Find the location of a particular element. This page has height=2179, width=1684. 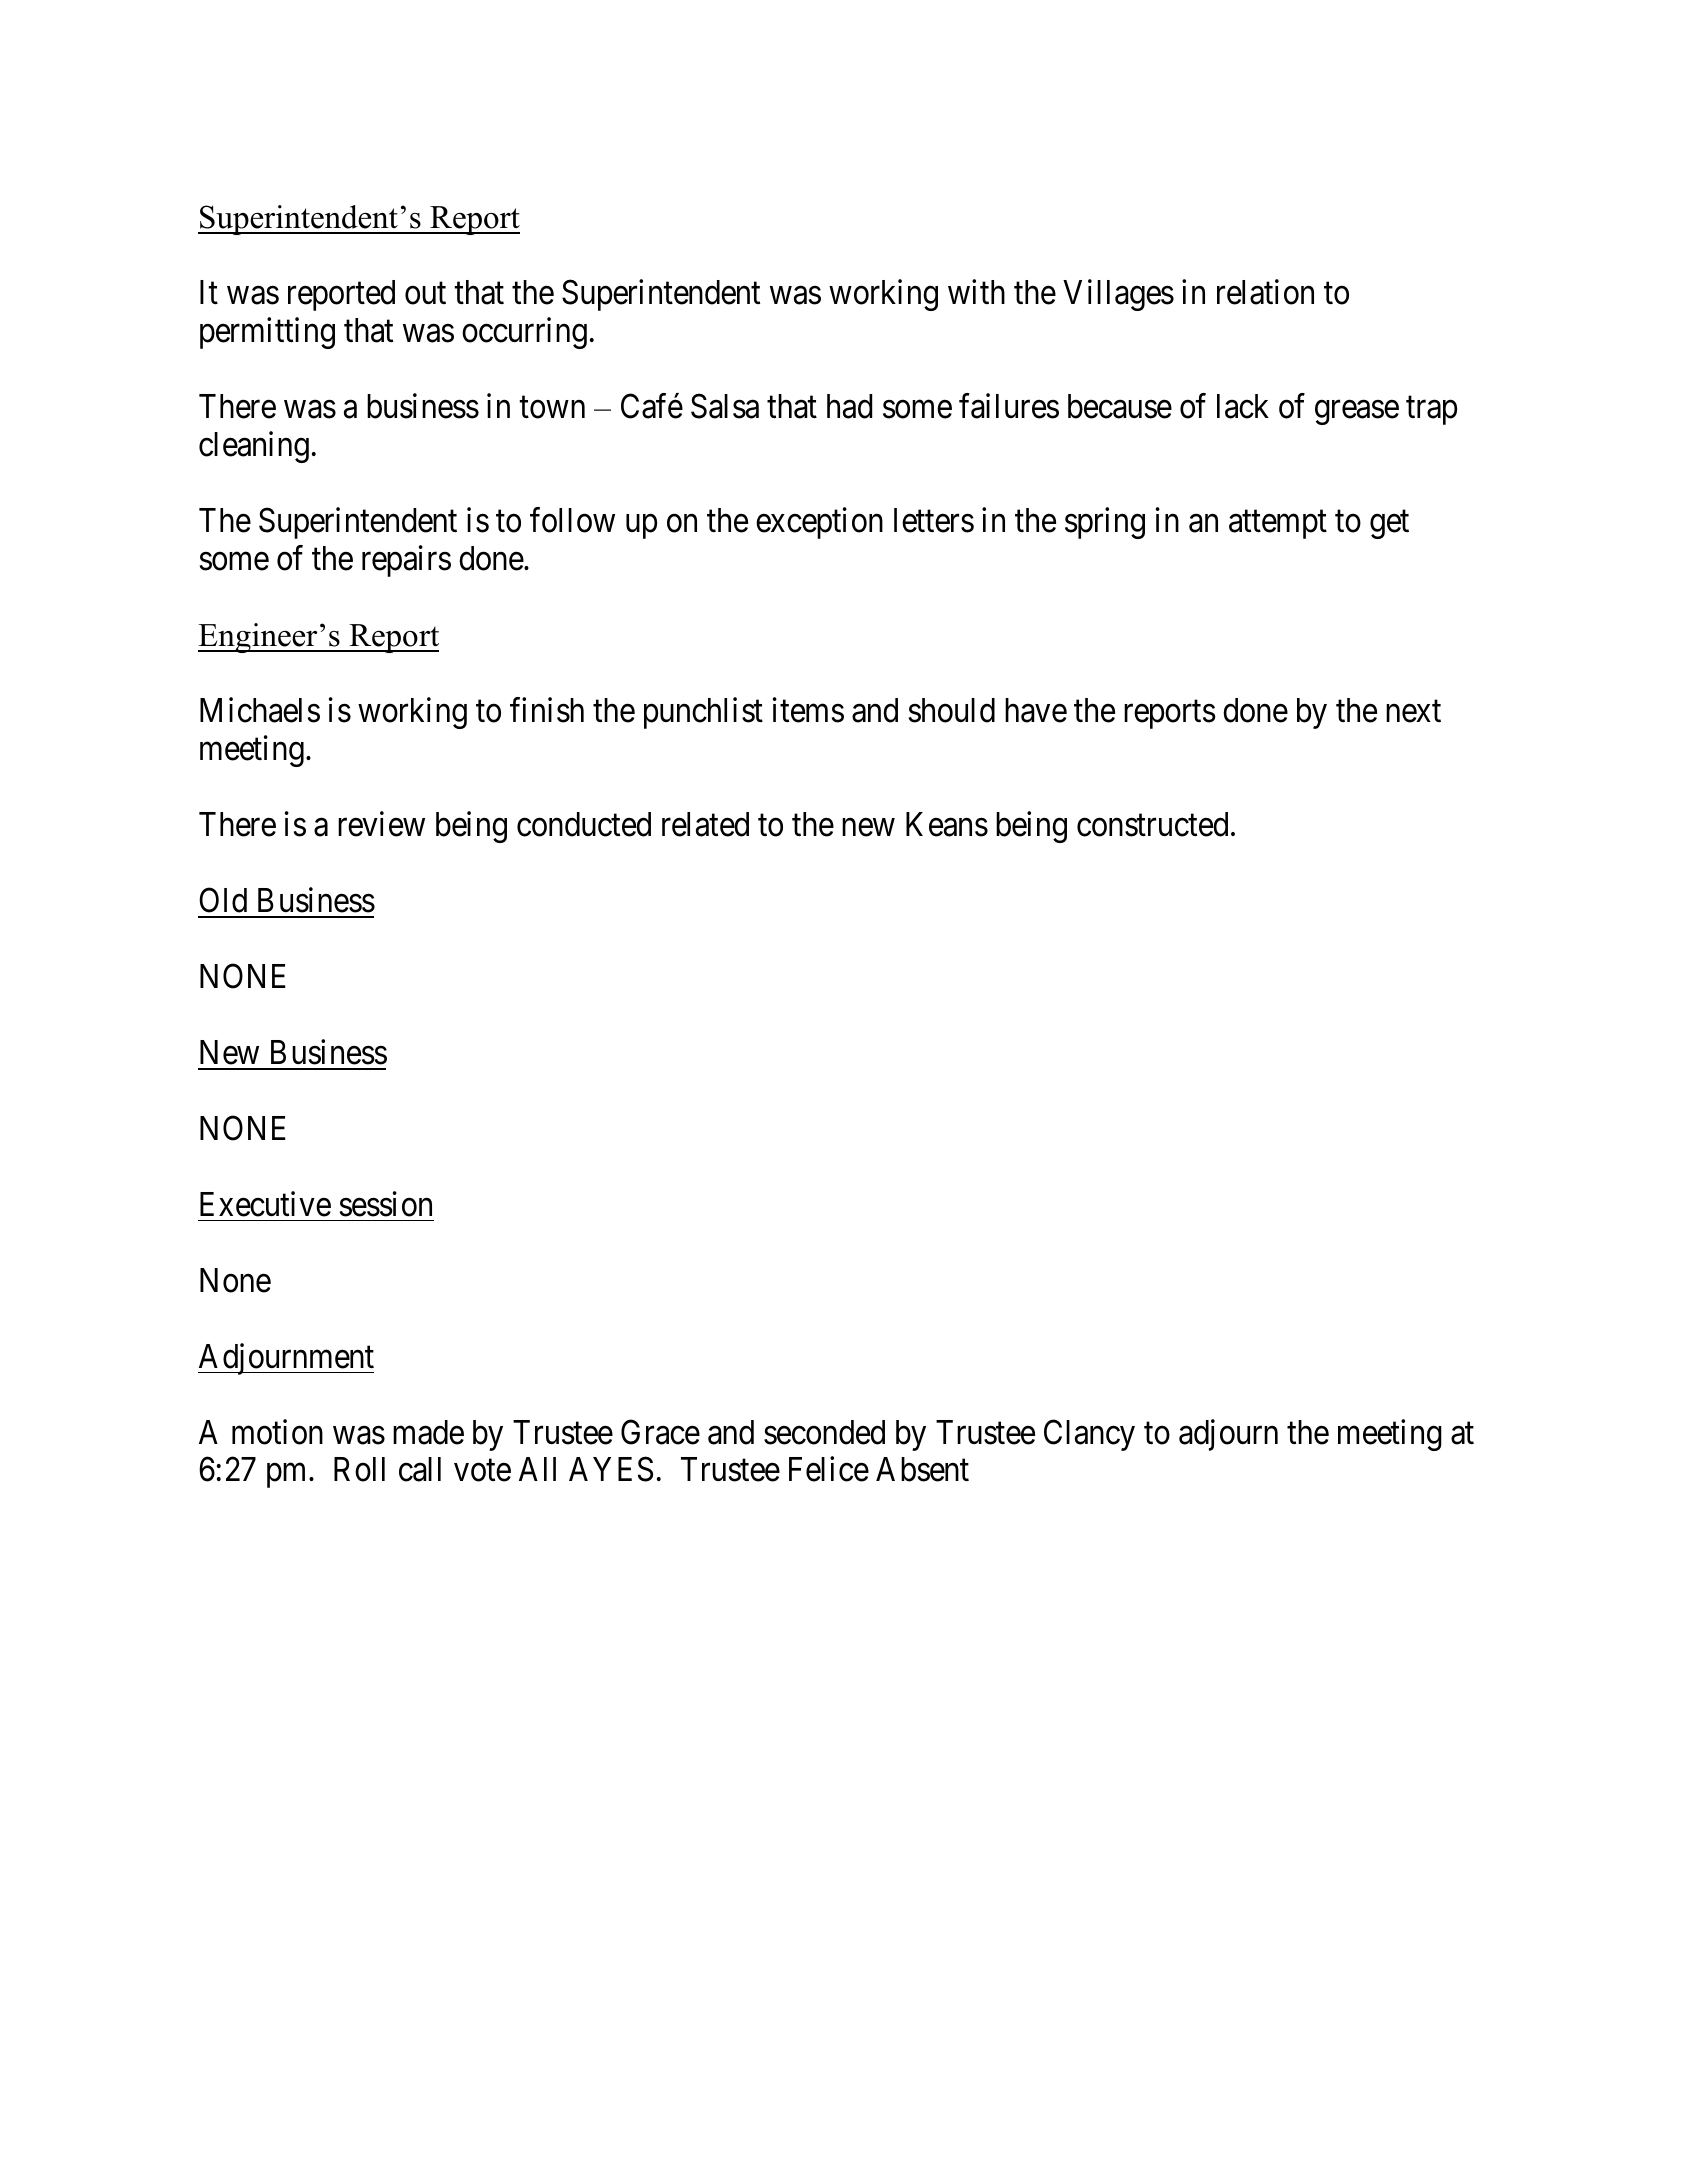

relation is located at coordinates (1265, 292).
